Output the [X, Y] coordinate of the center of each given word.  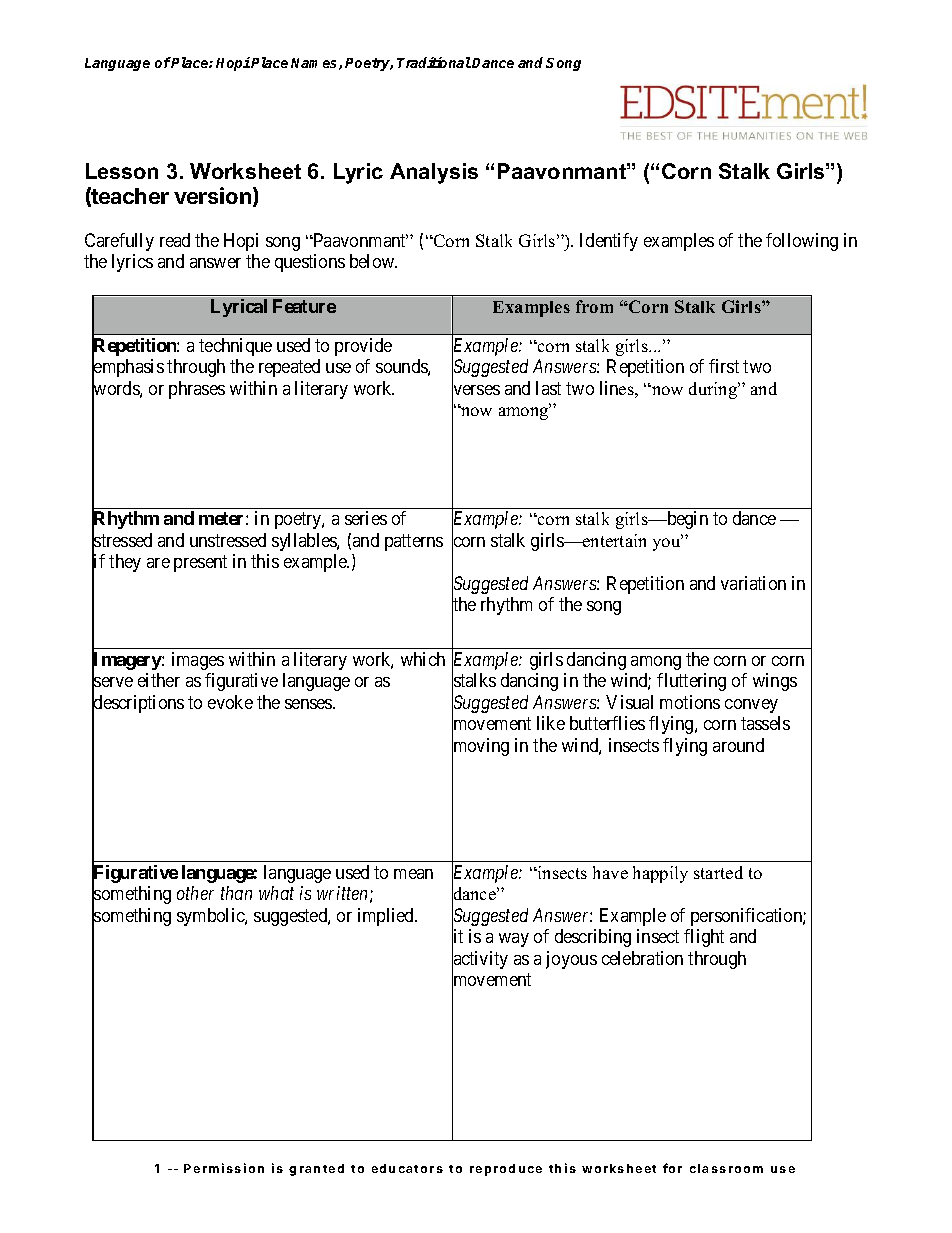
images [198, 661]
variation [753, 583]
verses [476, 391]
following [802, 242]
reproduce [506, 1170]
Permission [224, 1168]
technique [235, 347]
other [195, 893]
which [423, 659]
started [718, 872]
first [724, 366]
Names [315, 64]
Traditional [434, 62]
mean [413, 874]
